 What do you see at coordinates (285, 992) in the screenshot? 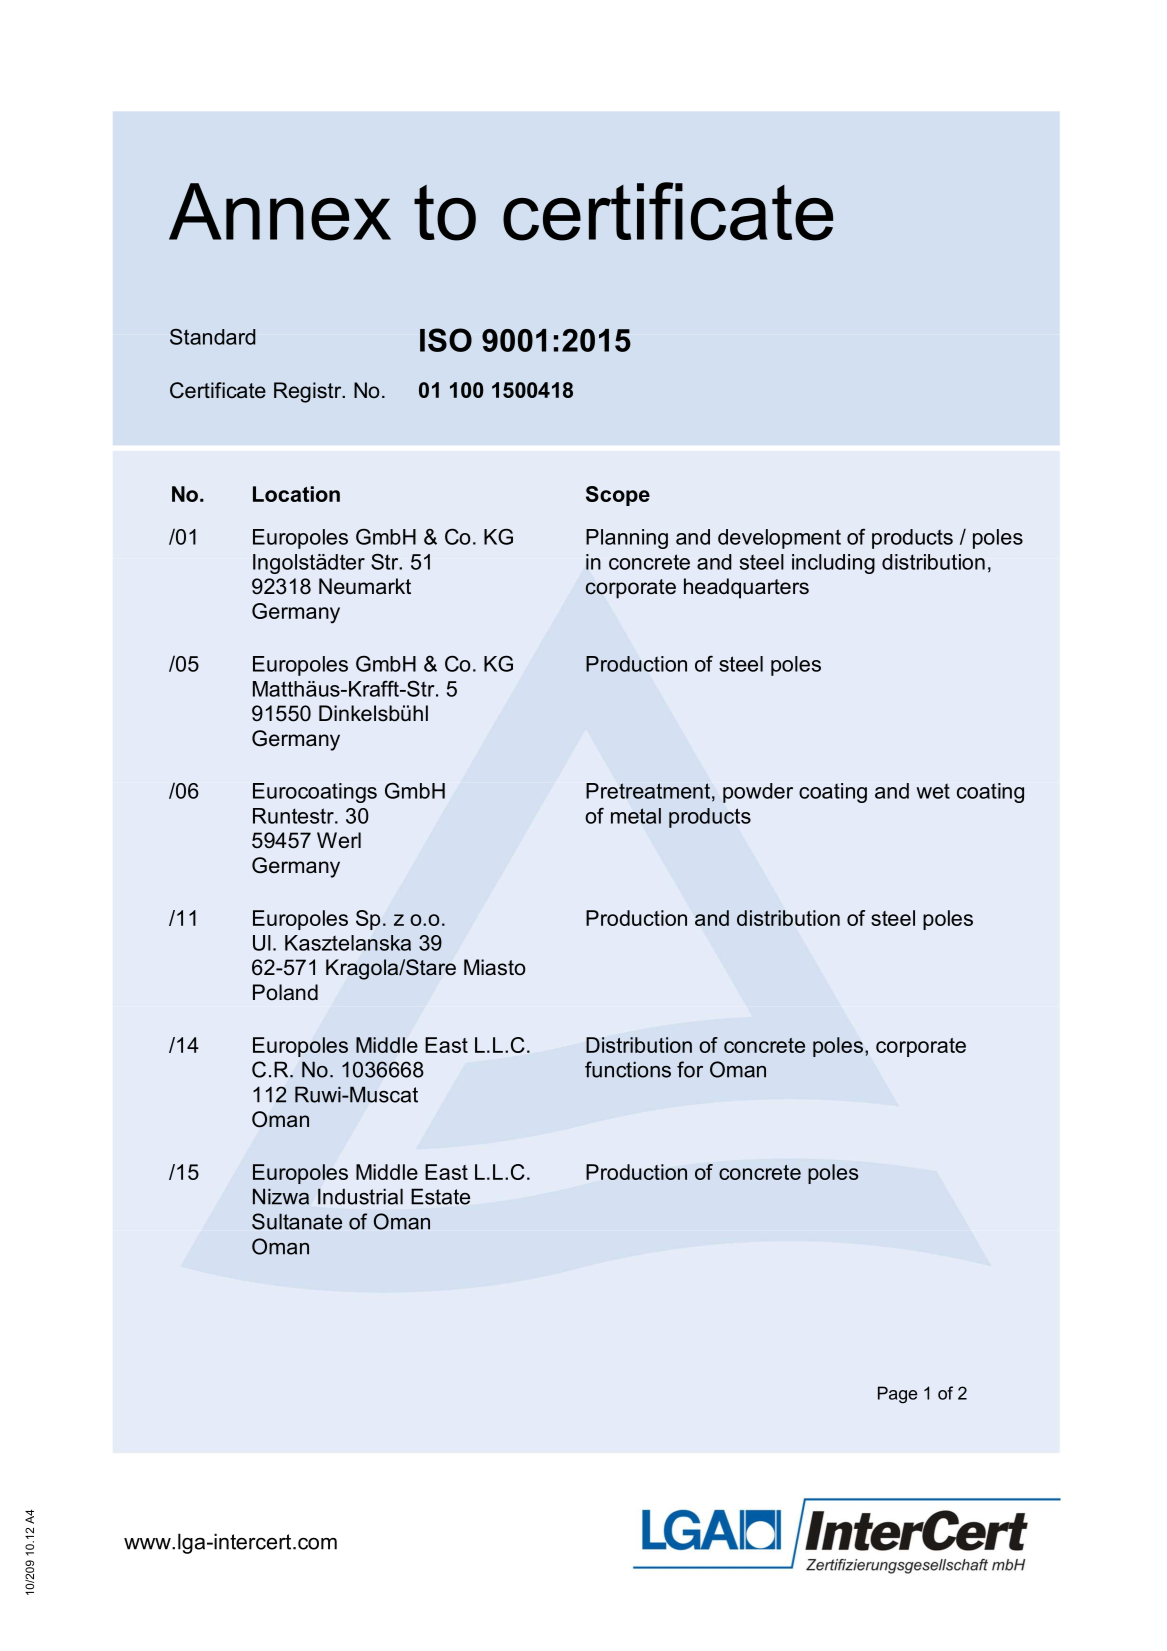
I see `Poland` at bounding box center [285, 992].
